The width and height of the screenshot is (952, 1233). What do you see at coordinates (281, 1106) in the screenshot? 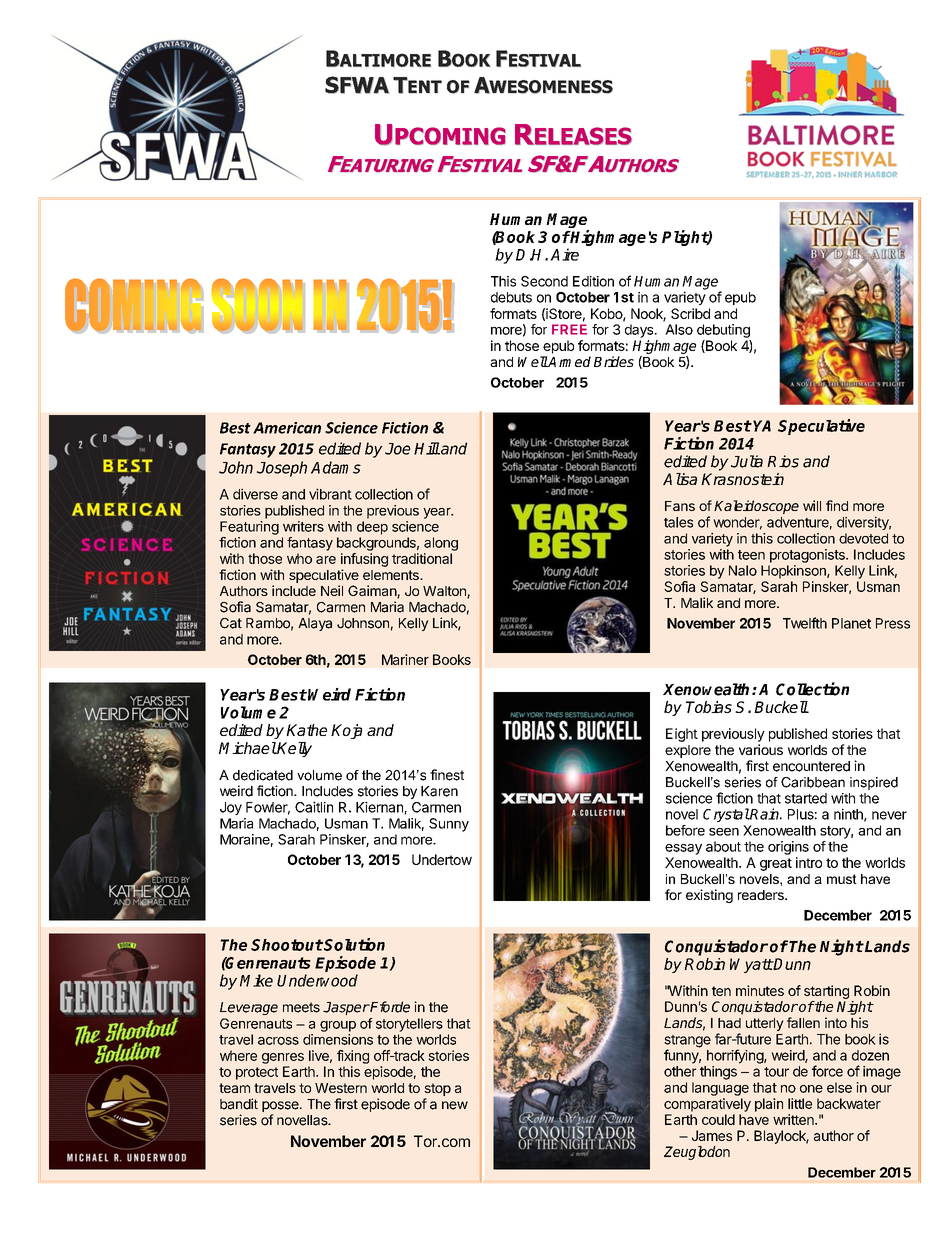
I see `posse` at bounding box center [281, 1106].
